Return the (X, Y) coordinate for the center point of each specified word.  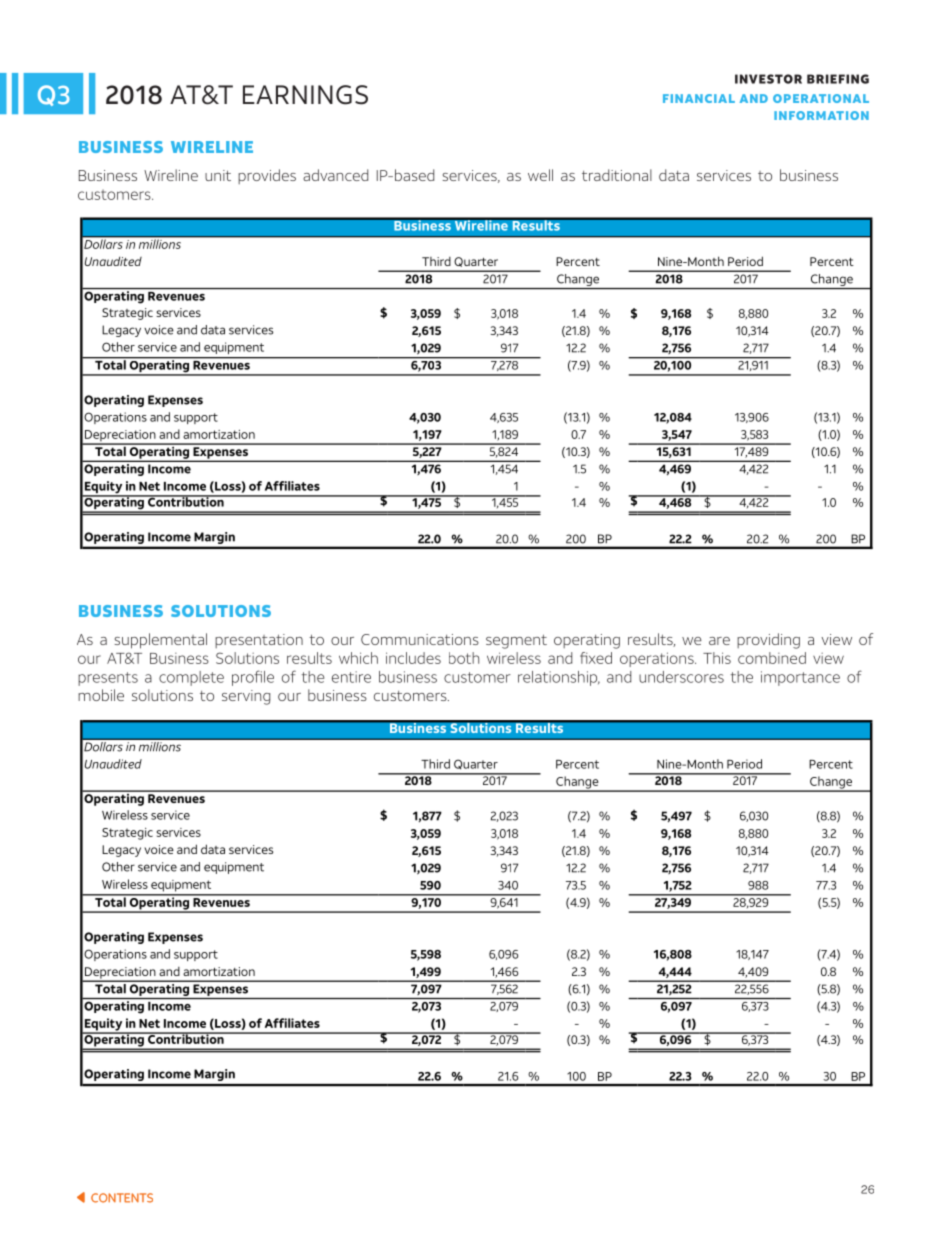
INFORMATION (821, 115)
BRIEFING (838, 79)
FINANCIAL (699, 98)
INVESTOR (768, 79)
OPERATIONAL (821, 98)
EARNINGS (305, 95)
